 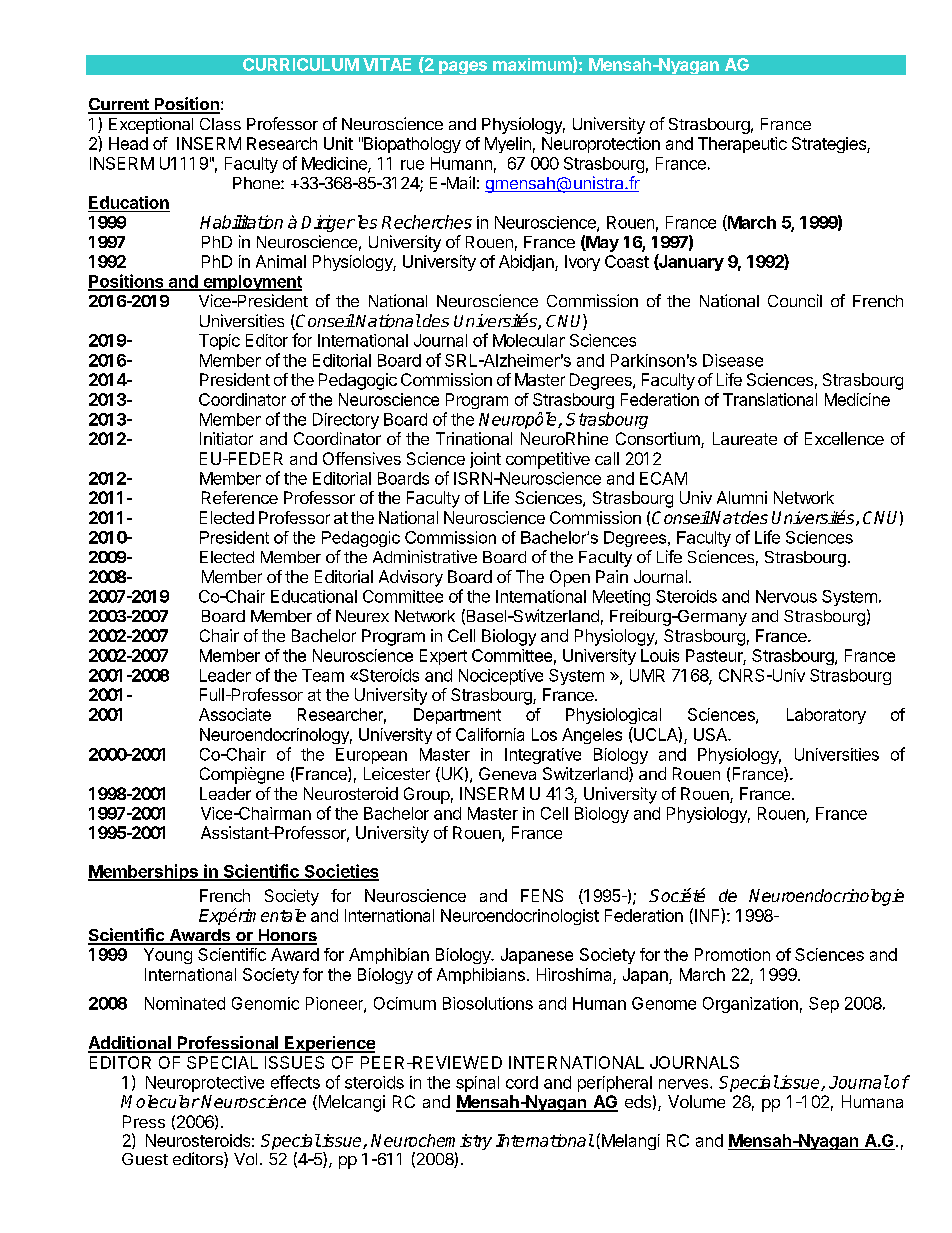 What do you see at coordinates (220, 124) in the document?
I see `Class` at bounding box center [220, 124].
